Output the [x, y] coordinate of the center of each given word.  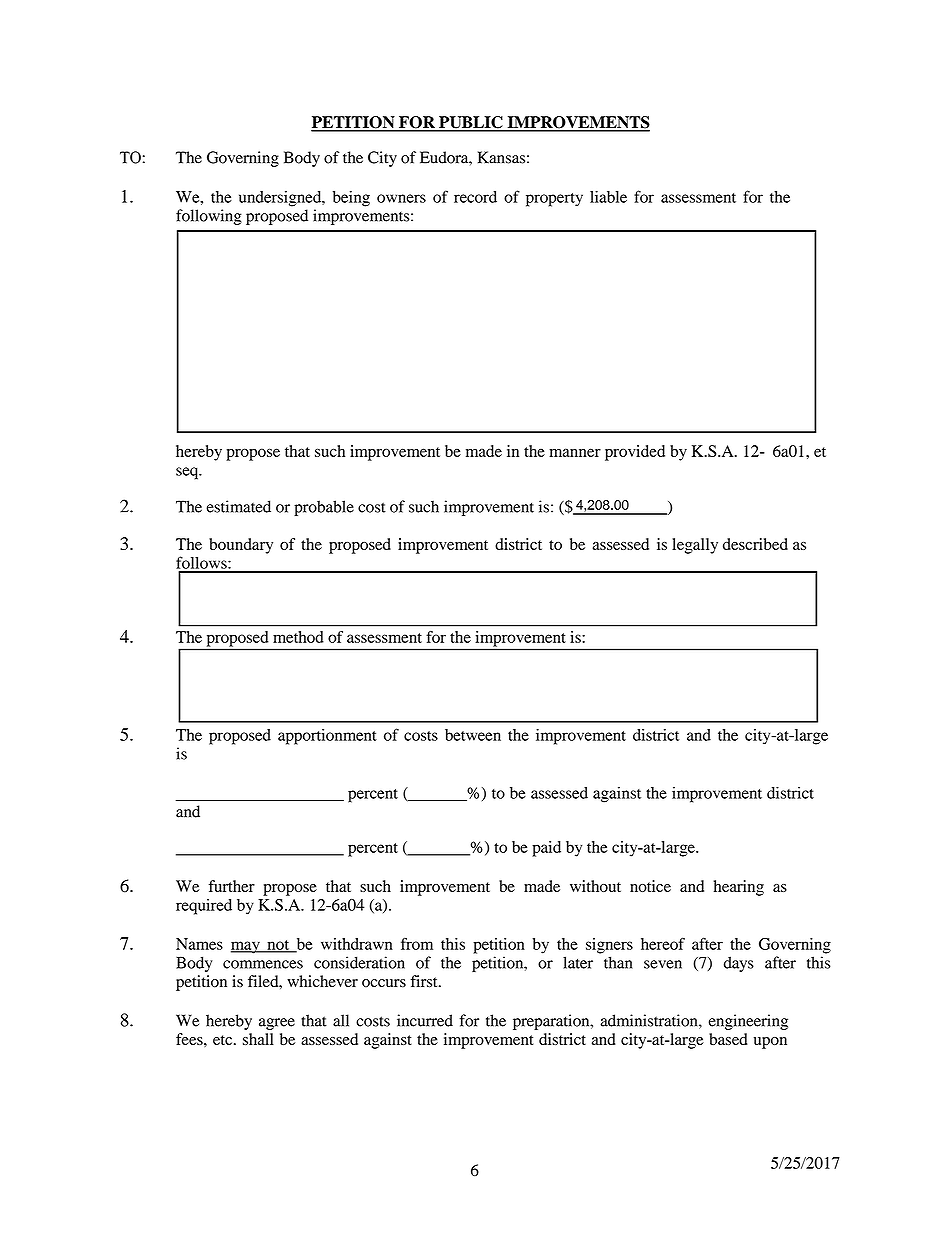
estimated [239, 506]
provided [635, 453]
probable [324, 508]
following [209, 217]
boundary [241, 546]
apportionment [327, 737]
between [473, 735]
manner [575, 452]
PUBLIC [471, 123]
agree [277, 1024]
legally [695, 546]
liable [608, 197]
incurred [425, 1020]
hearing [738, 888]
